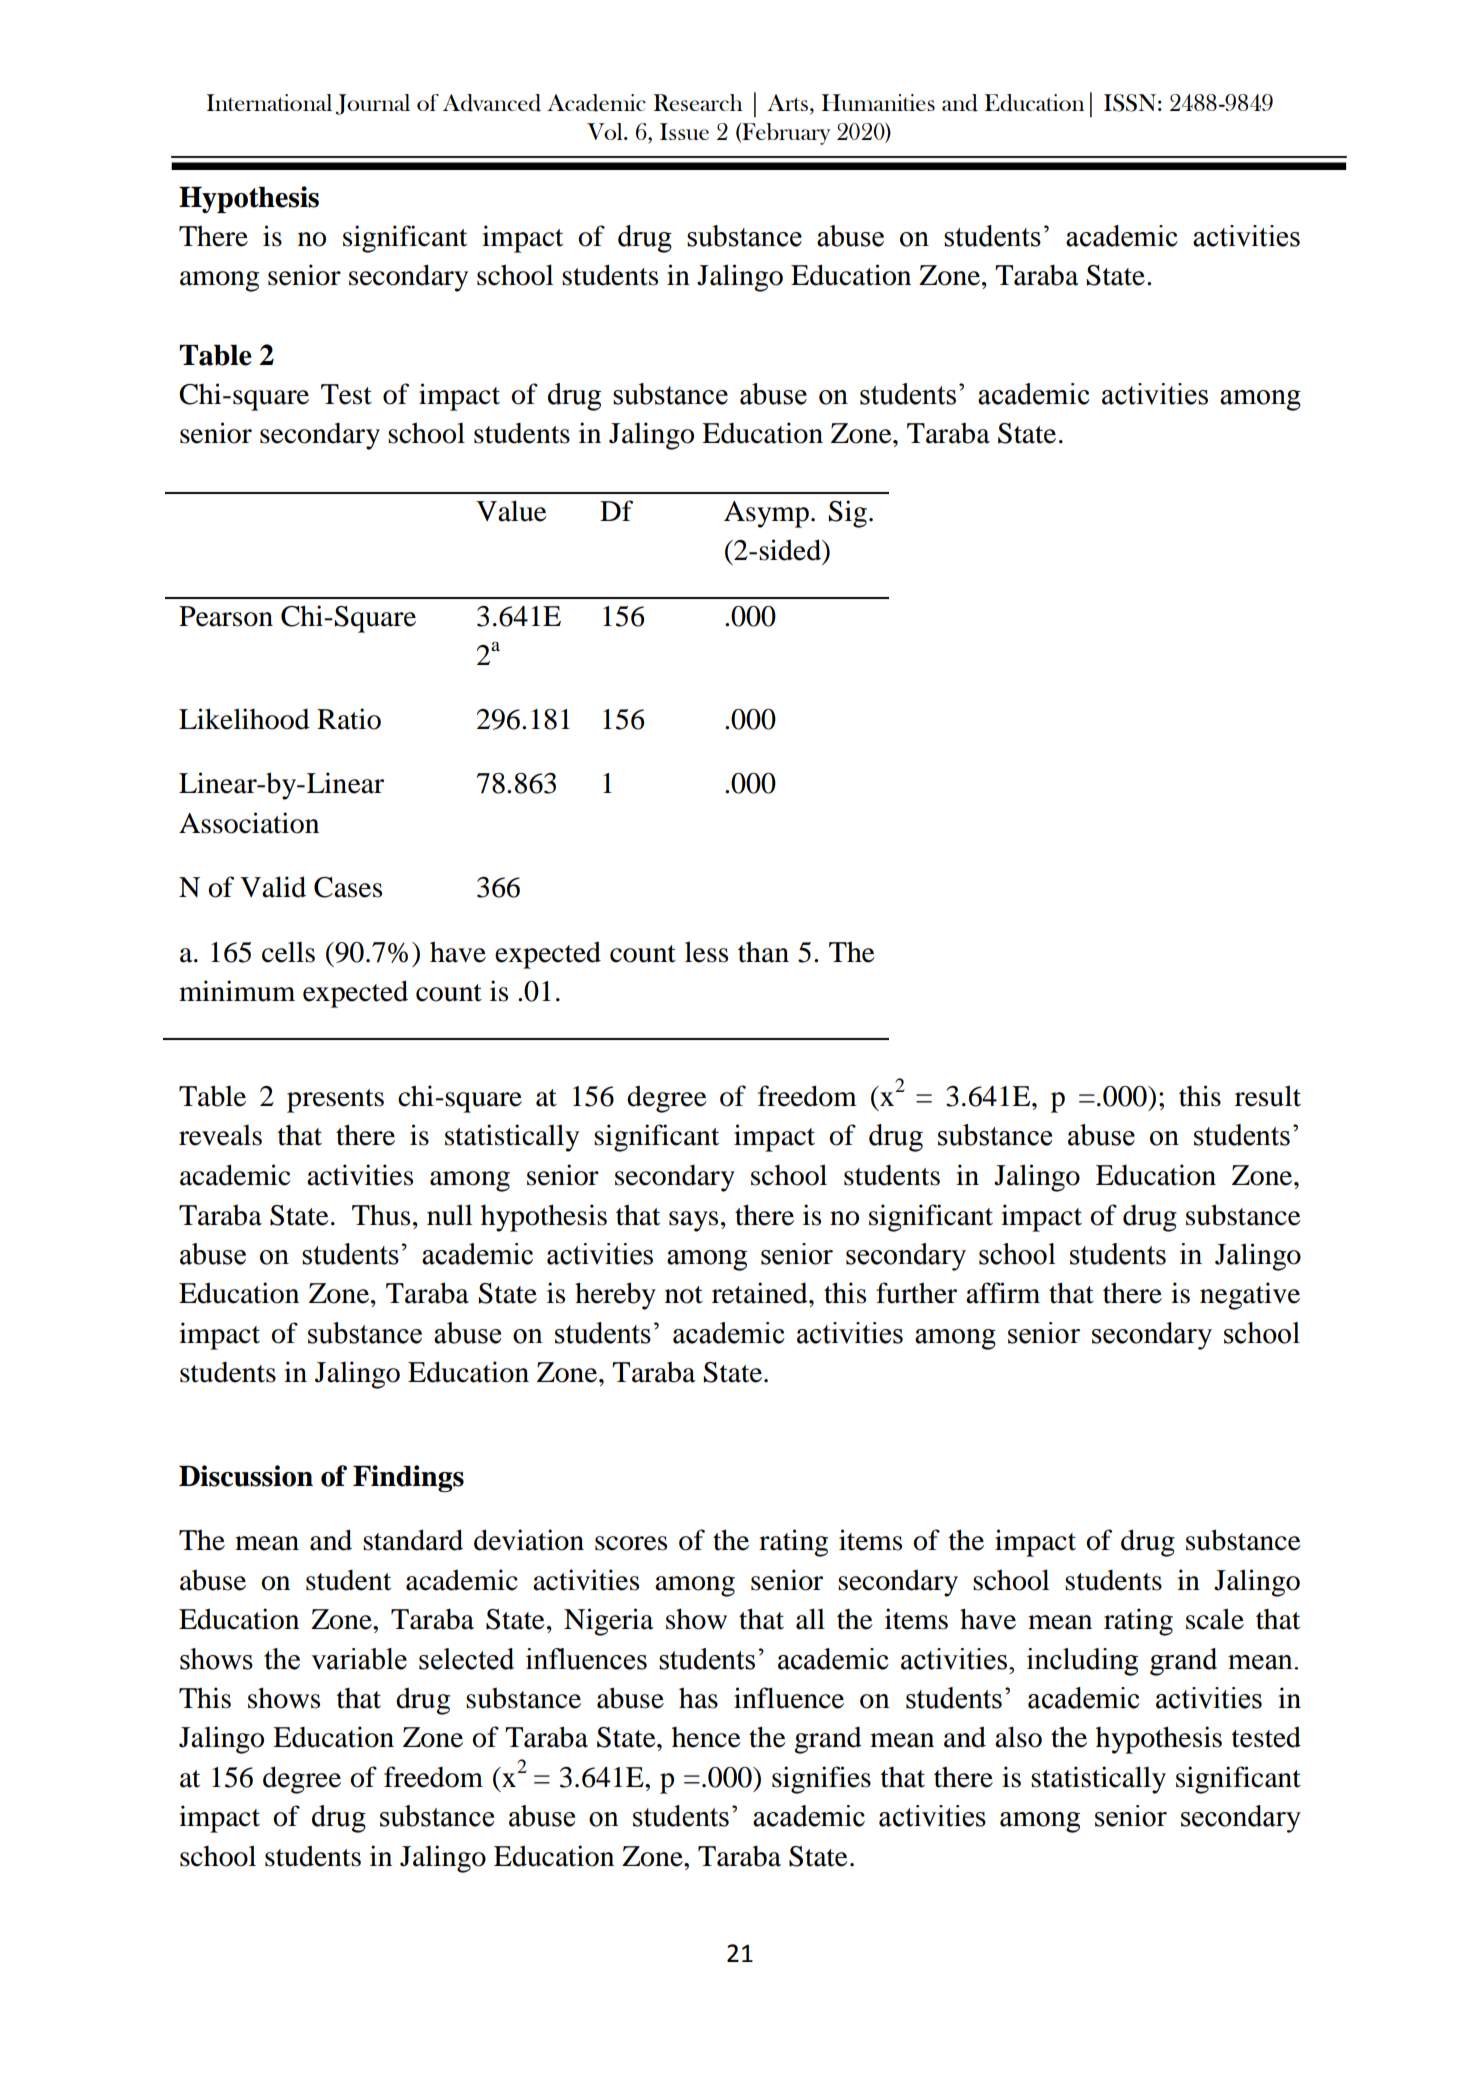  What do you see at coordinates (381, 1215) in the screenshot?
I see `Thus` at bounding box center [381, 1215].
